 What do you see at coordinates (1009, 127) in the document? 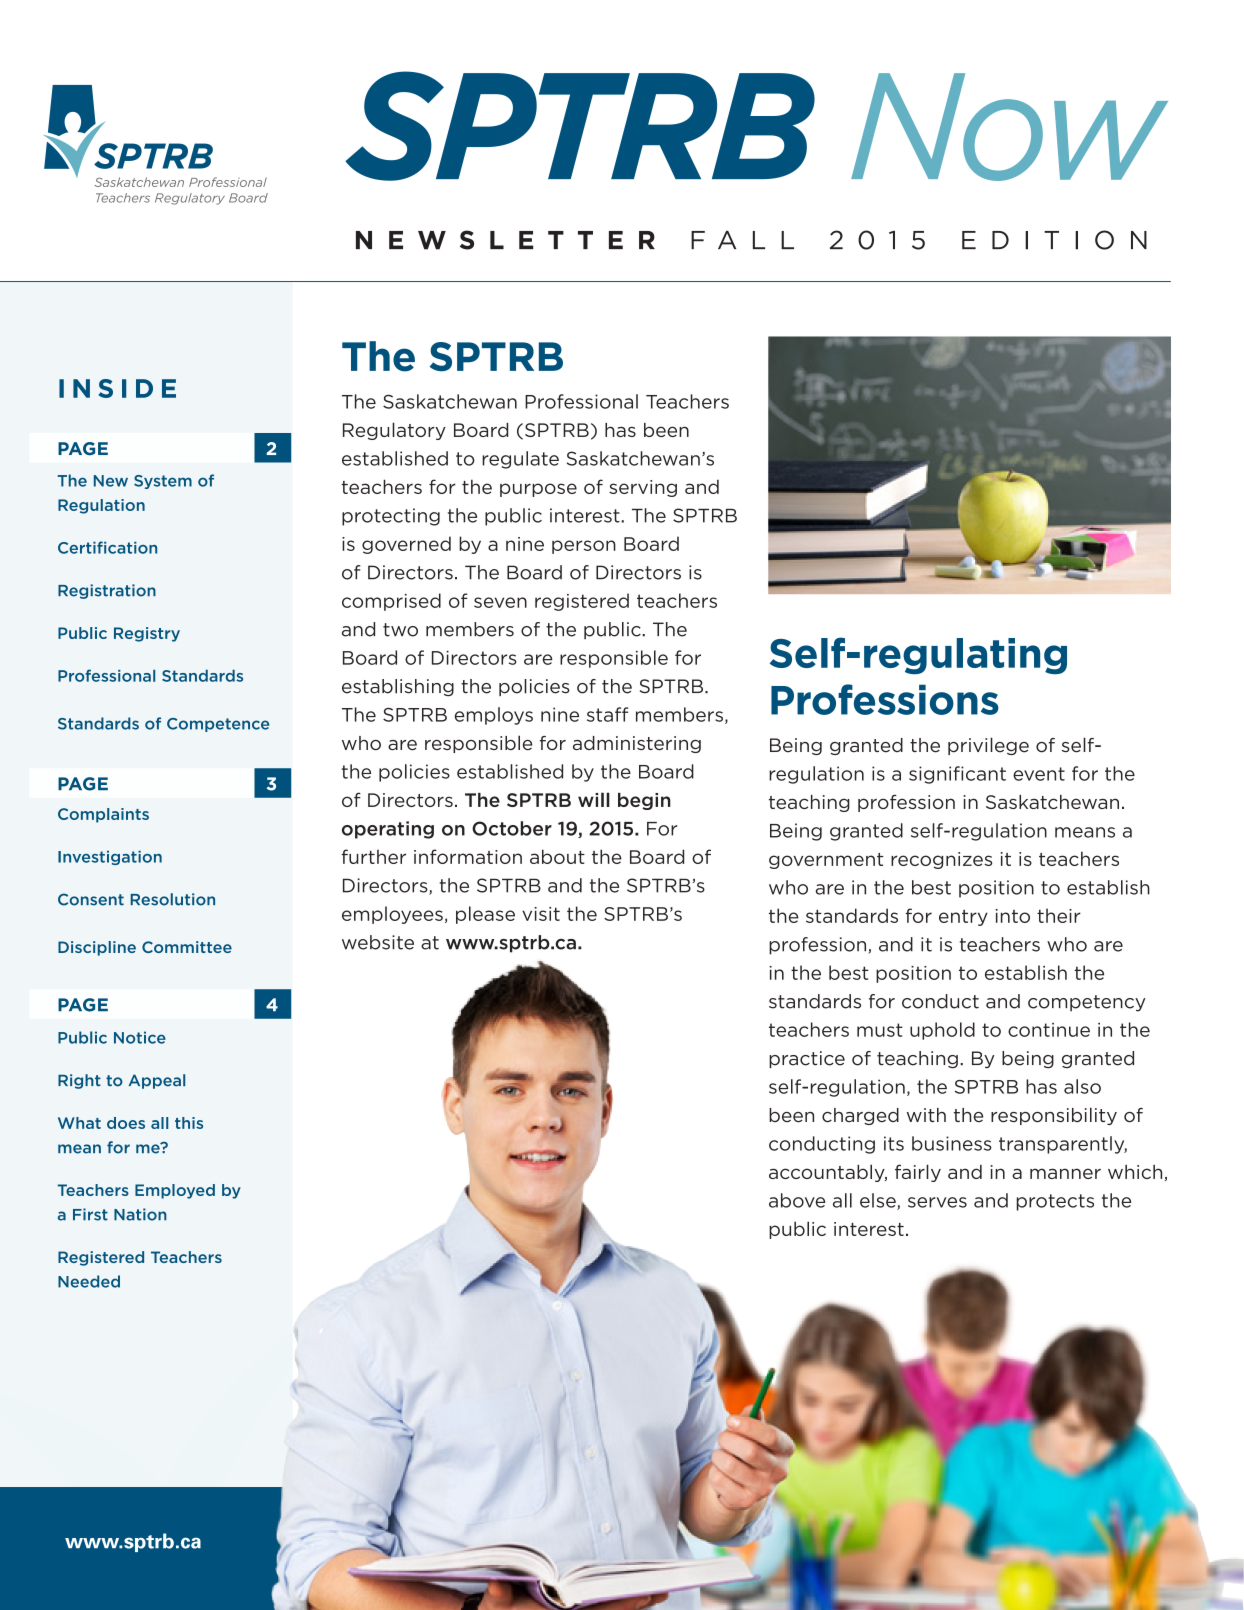
I see `Now` at bounding box center [1009, 127].
